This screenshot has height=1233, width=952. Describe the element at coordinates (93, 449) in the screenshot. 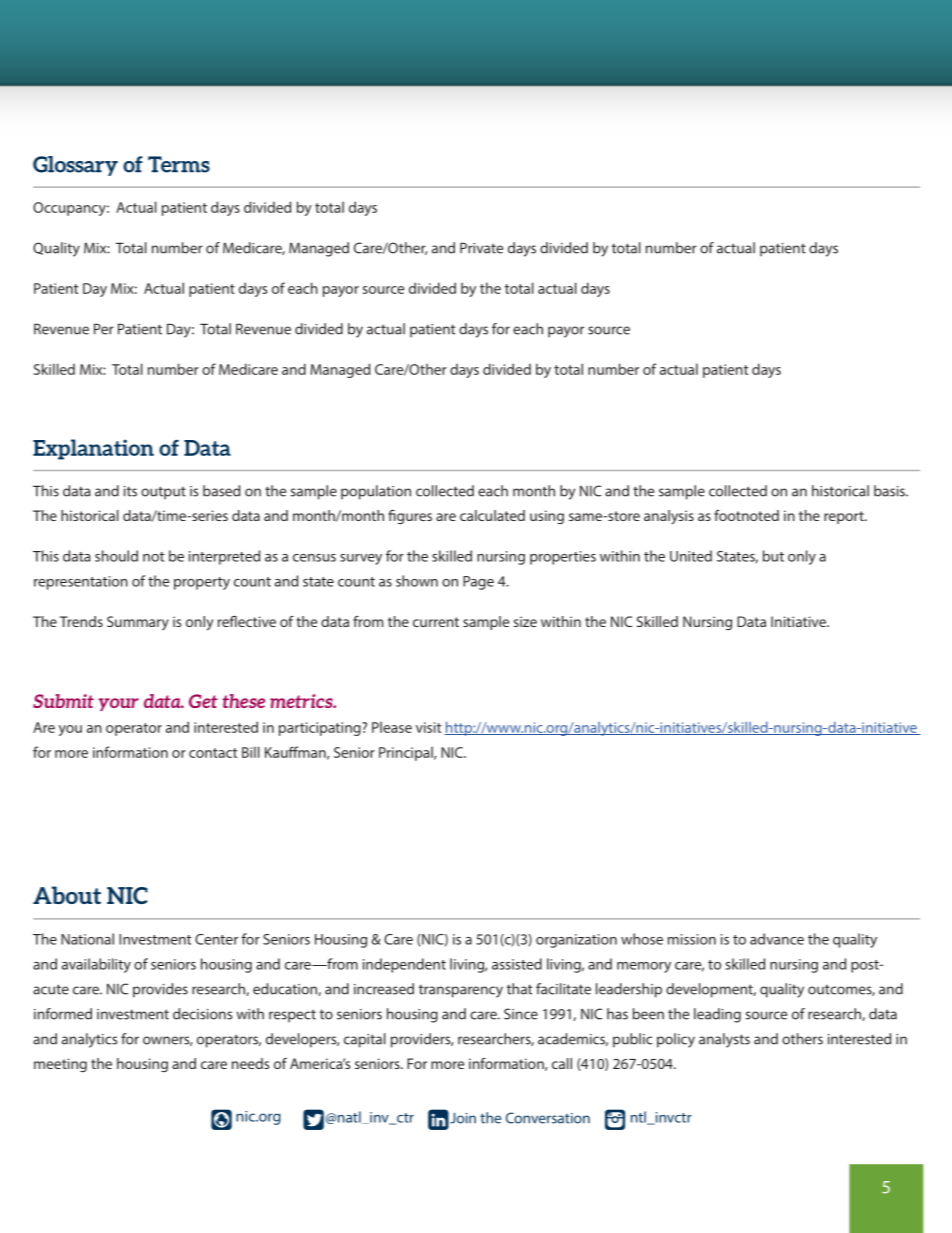

I see `Explanation` at that location.
